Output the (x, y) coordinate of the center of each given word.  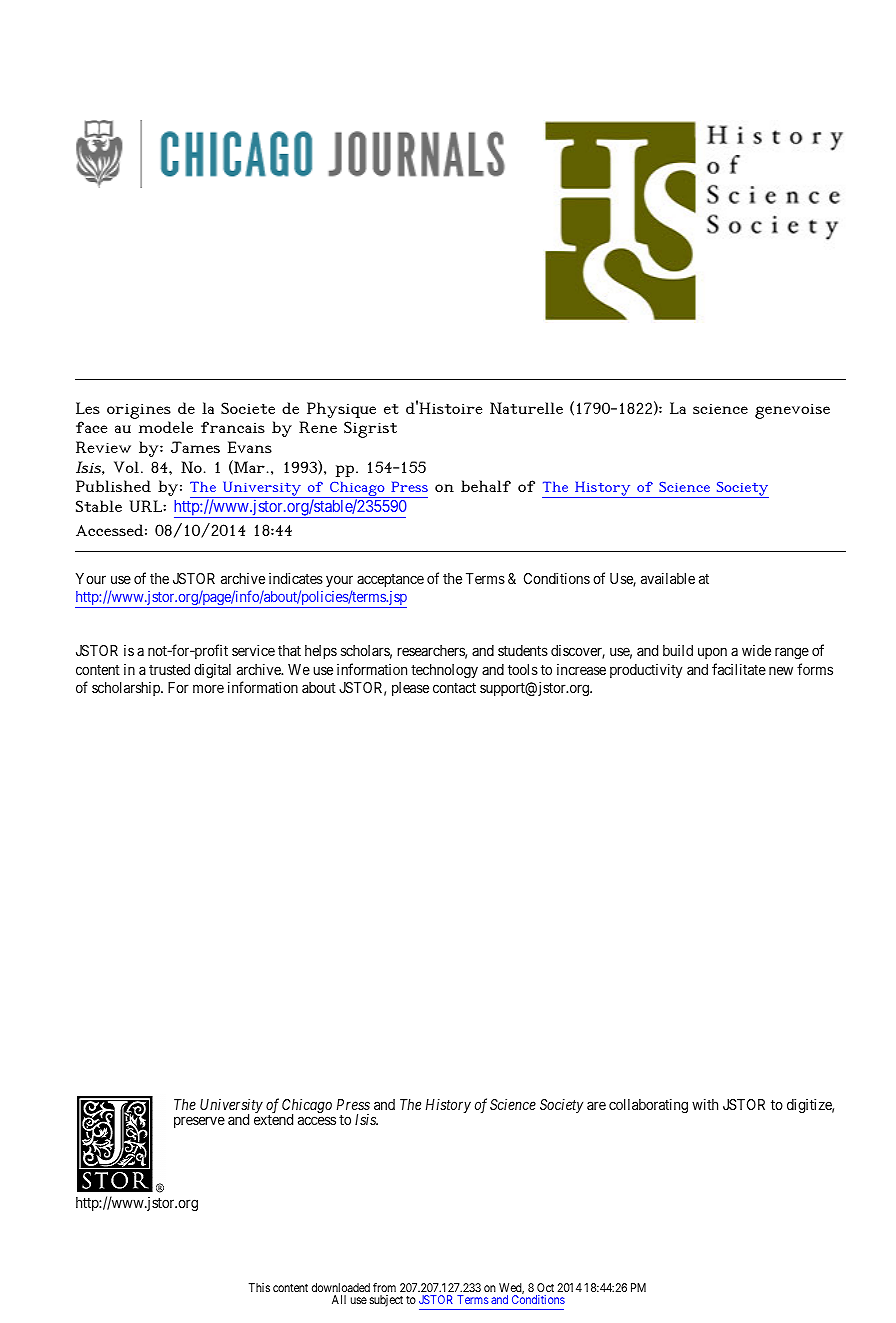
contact (454, 688)
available (668, 578)
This (259, 1287)
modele (166, 427)
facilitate (739, 669)
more (208, 688)
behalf (486, 486)
